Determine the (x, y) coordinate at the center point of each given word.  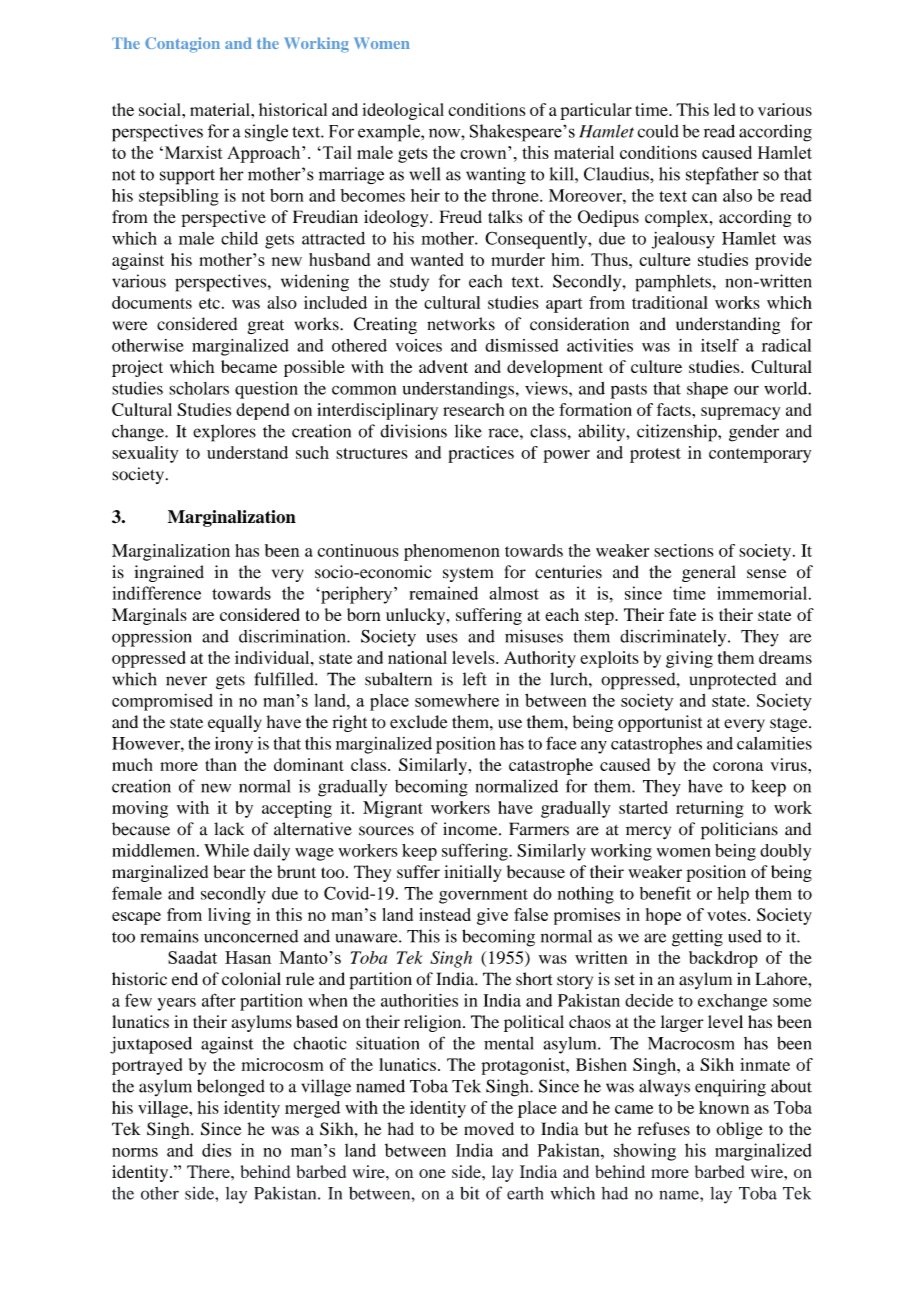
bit (470, 1193)
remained (443, 593)
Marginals (149, 616)
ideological (403, 111)
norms (135, 1152)
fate (682, 614)
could (658, 131)
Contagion (182, 45)
